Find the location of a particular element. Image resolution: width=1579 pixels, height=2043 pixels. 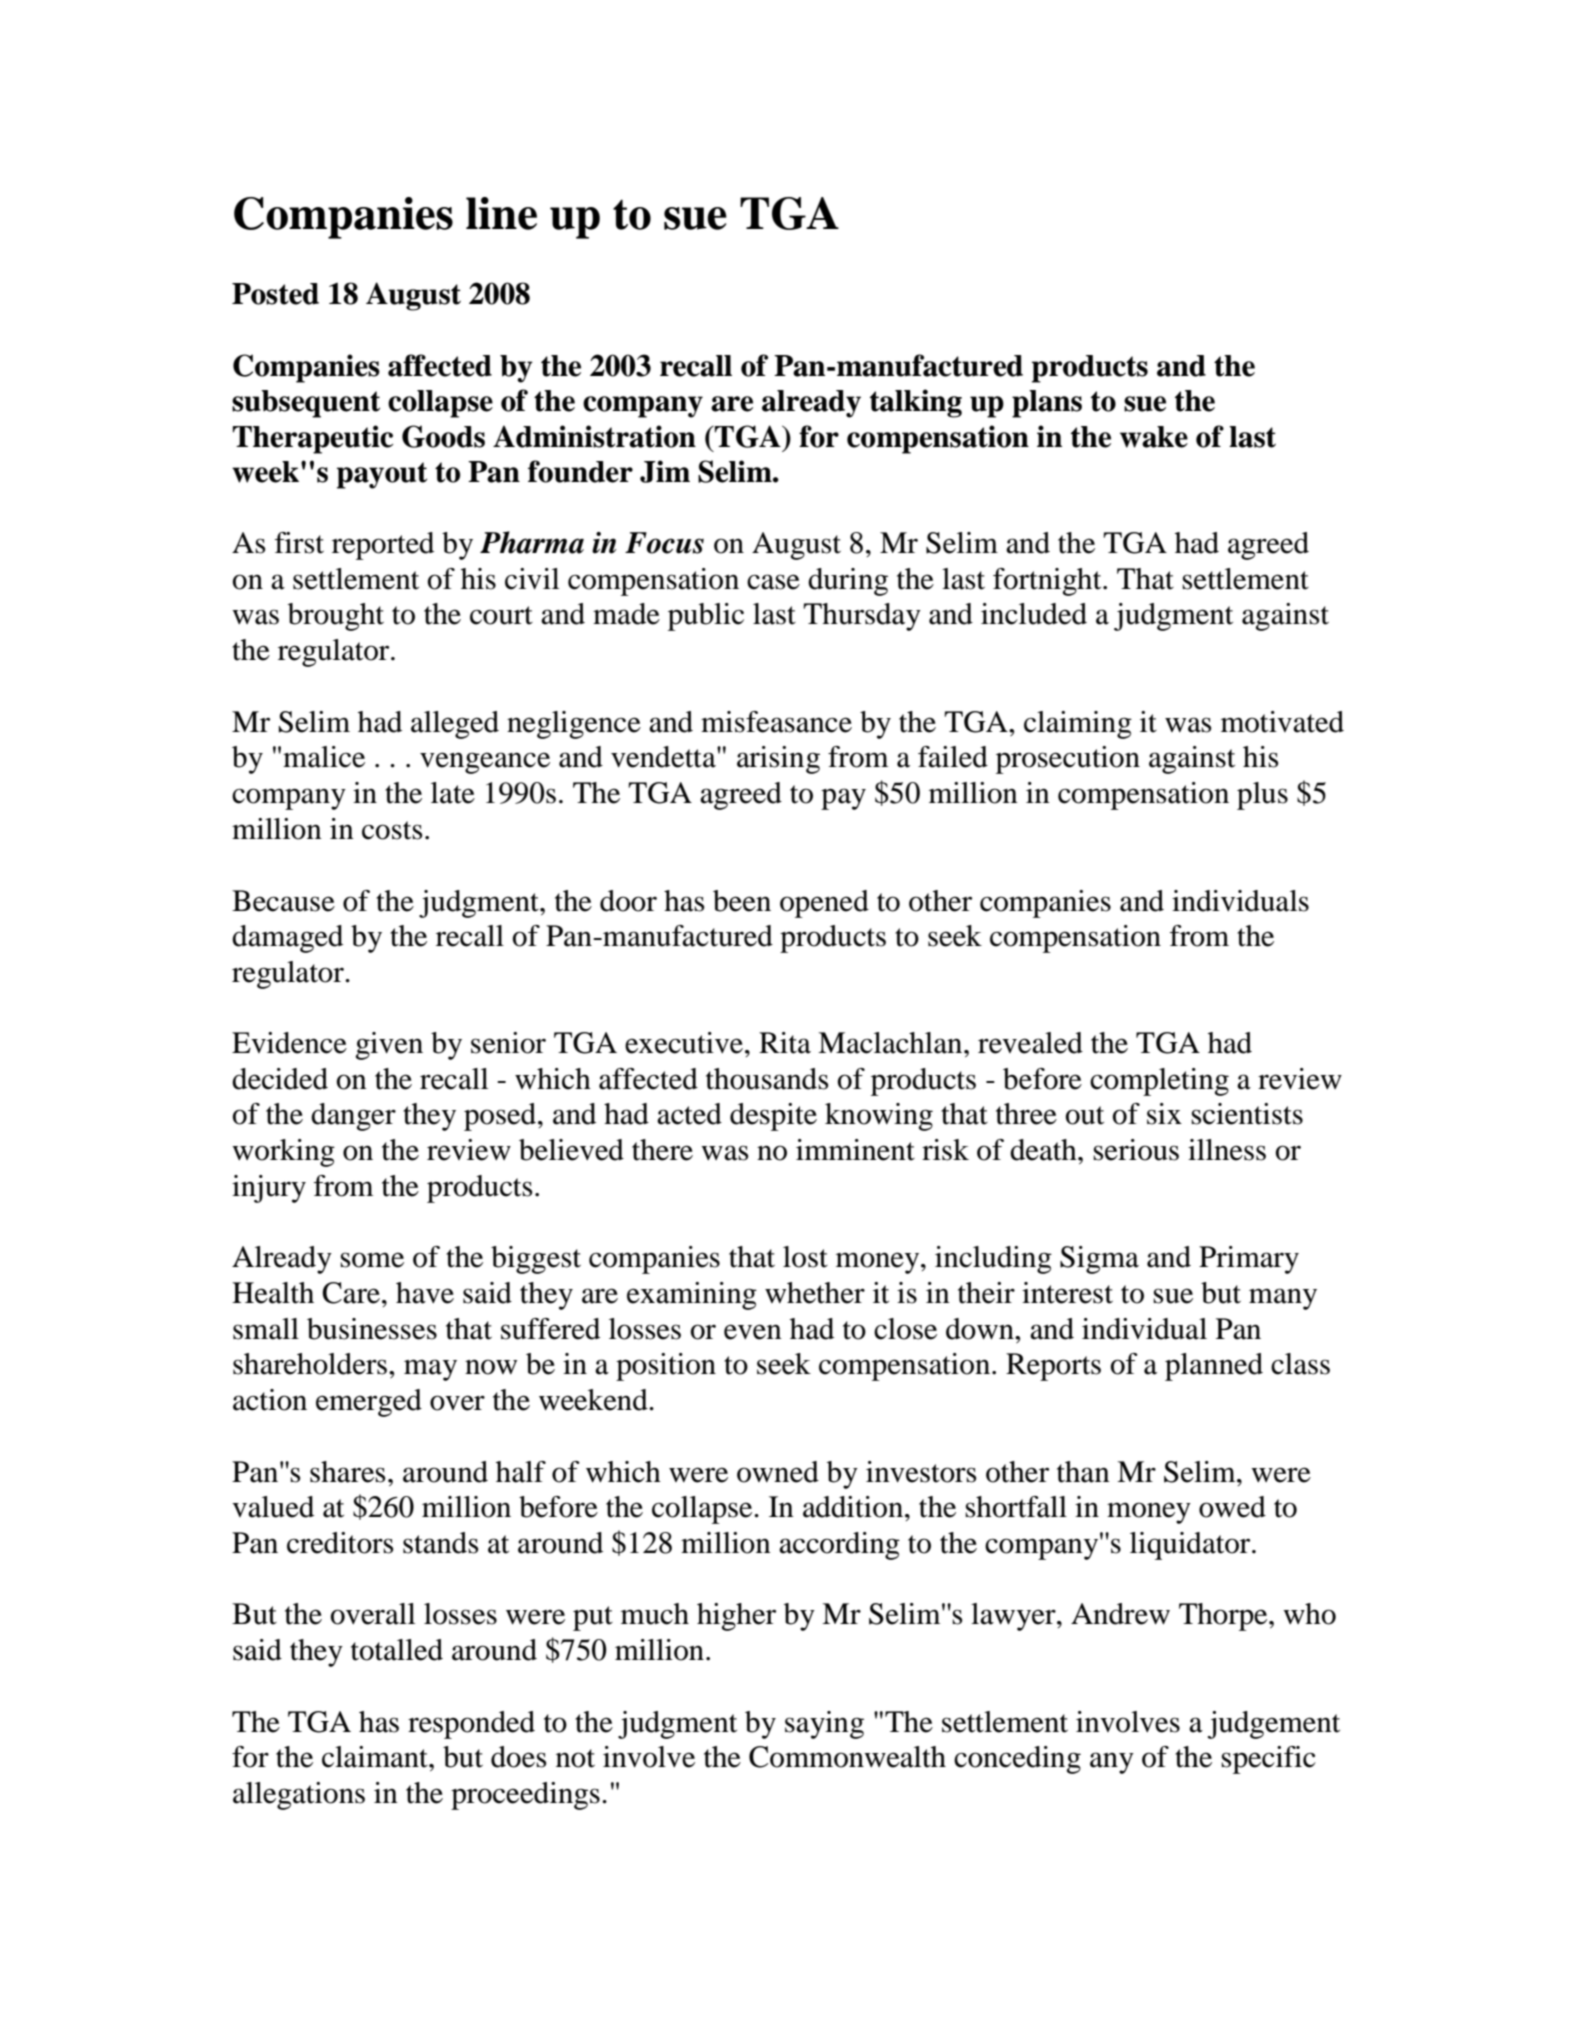

completing is located at coordinates (1159, 1082).
